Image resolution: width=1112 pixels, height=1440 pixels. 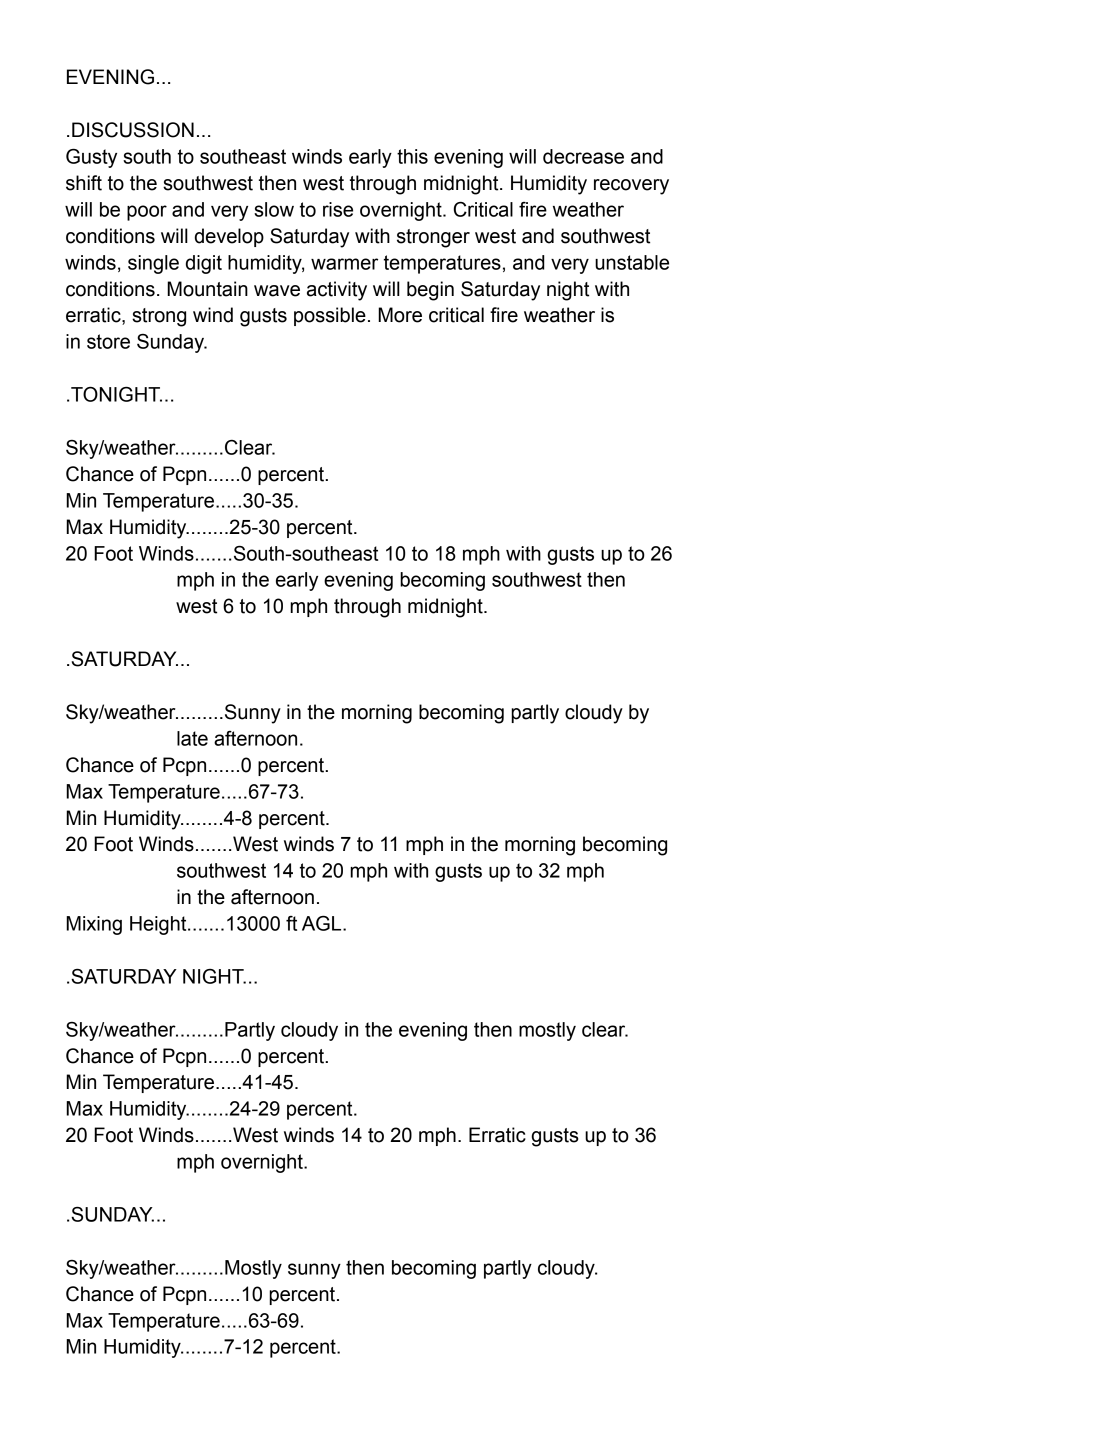 I want to click on decrease, so click(x=583, y=156).
